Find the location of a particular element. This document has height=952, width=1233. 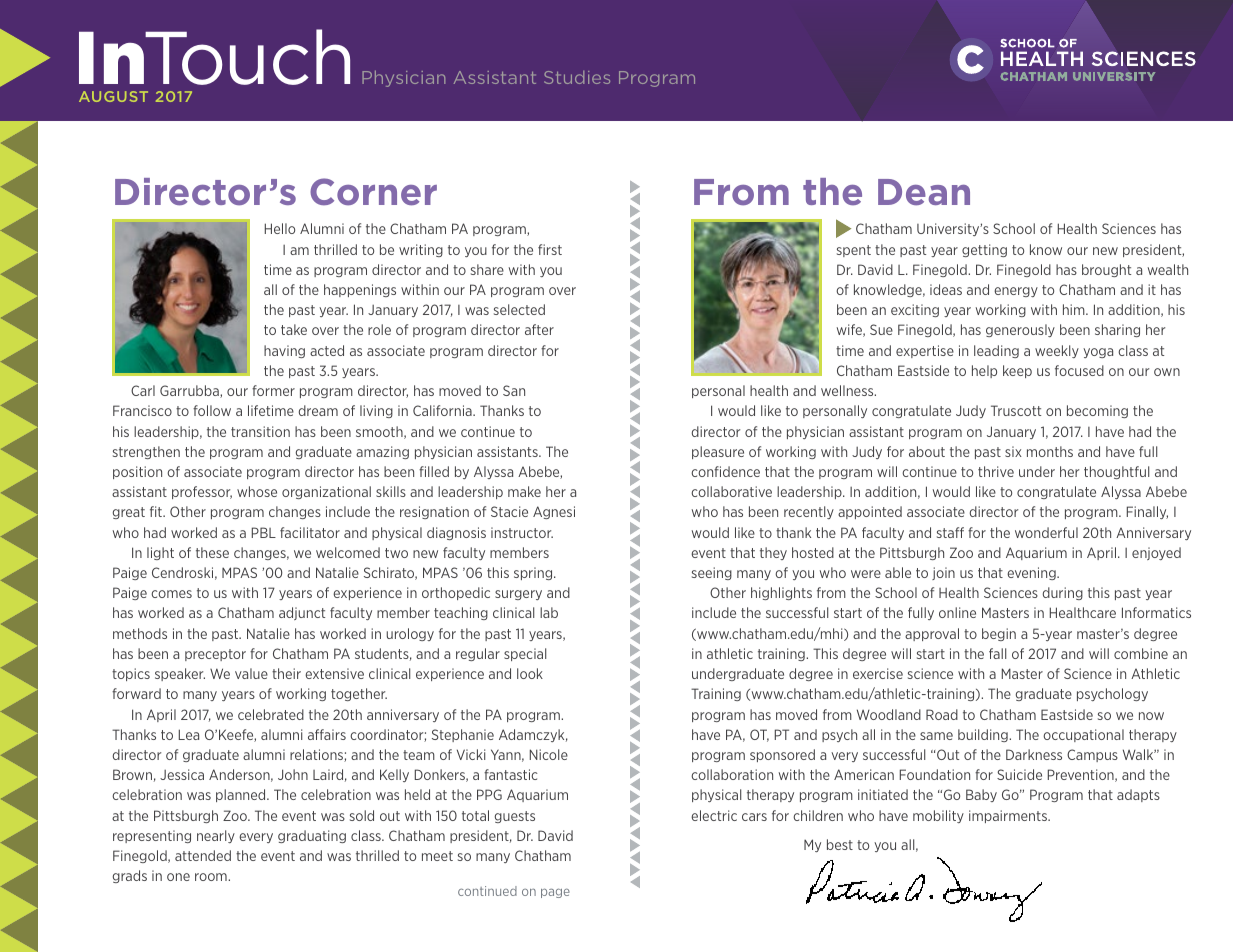

impairments is located at coordinates (1009, 816).
